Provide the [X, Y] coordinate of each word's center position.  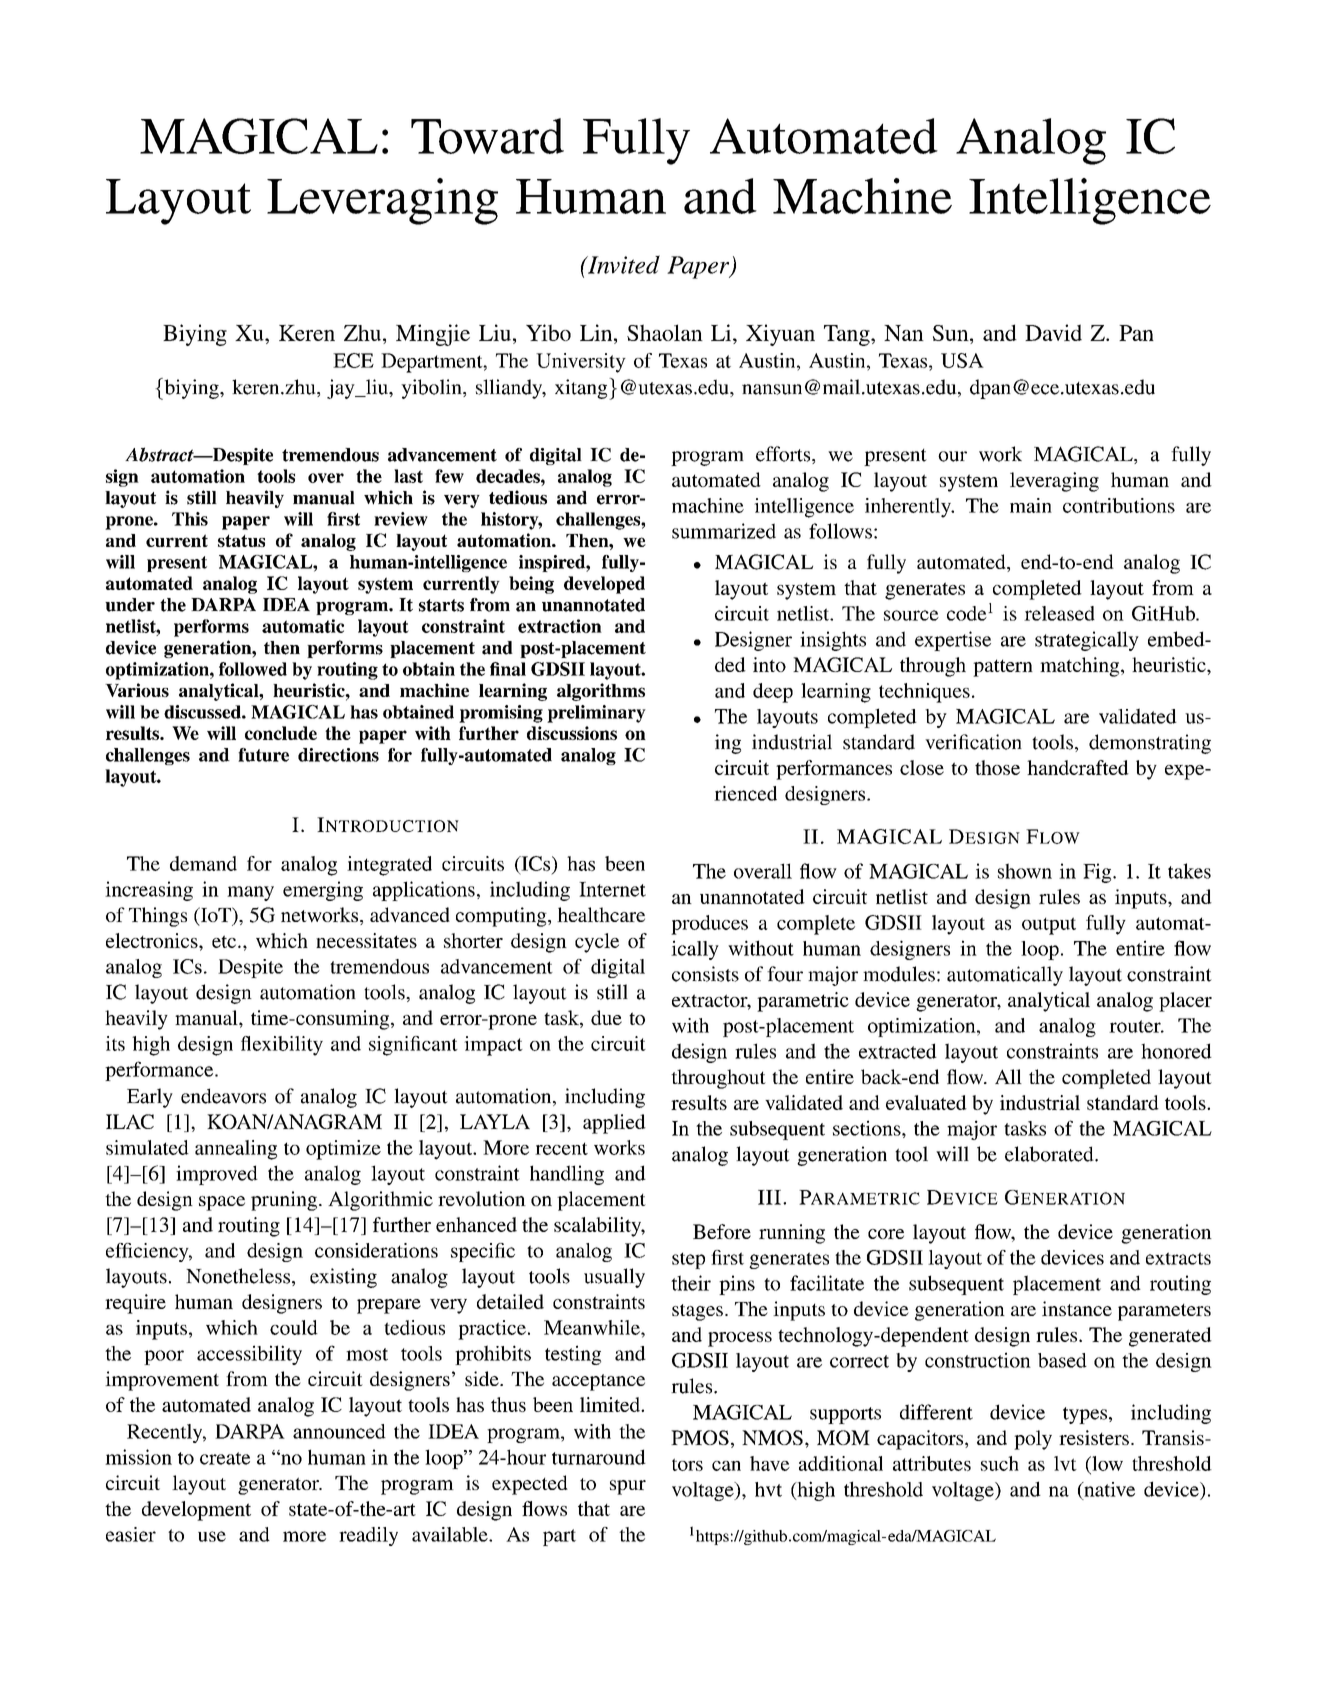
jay [342, 389]
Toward [487, 136]
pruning [284, 1201]
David [1053, 332]
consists [705, 974]
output [1049, 926]
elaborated [1050, 1154]
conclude [281, 733]
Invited [623, 264]
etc [224, 941]
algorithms [601, 692]
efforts [784, 455]
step [688, 1260]
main [1031, 505]
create [225, 1458]
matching [1081, 667]
